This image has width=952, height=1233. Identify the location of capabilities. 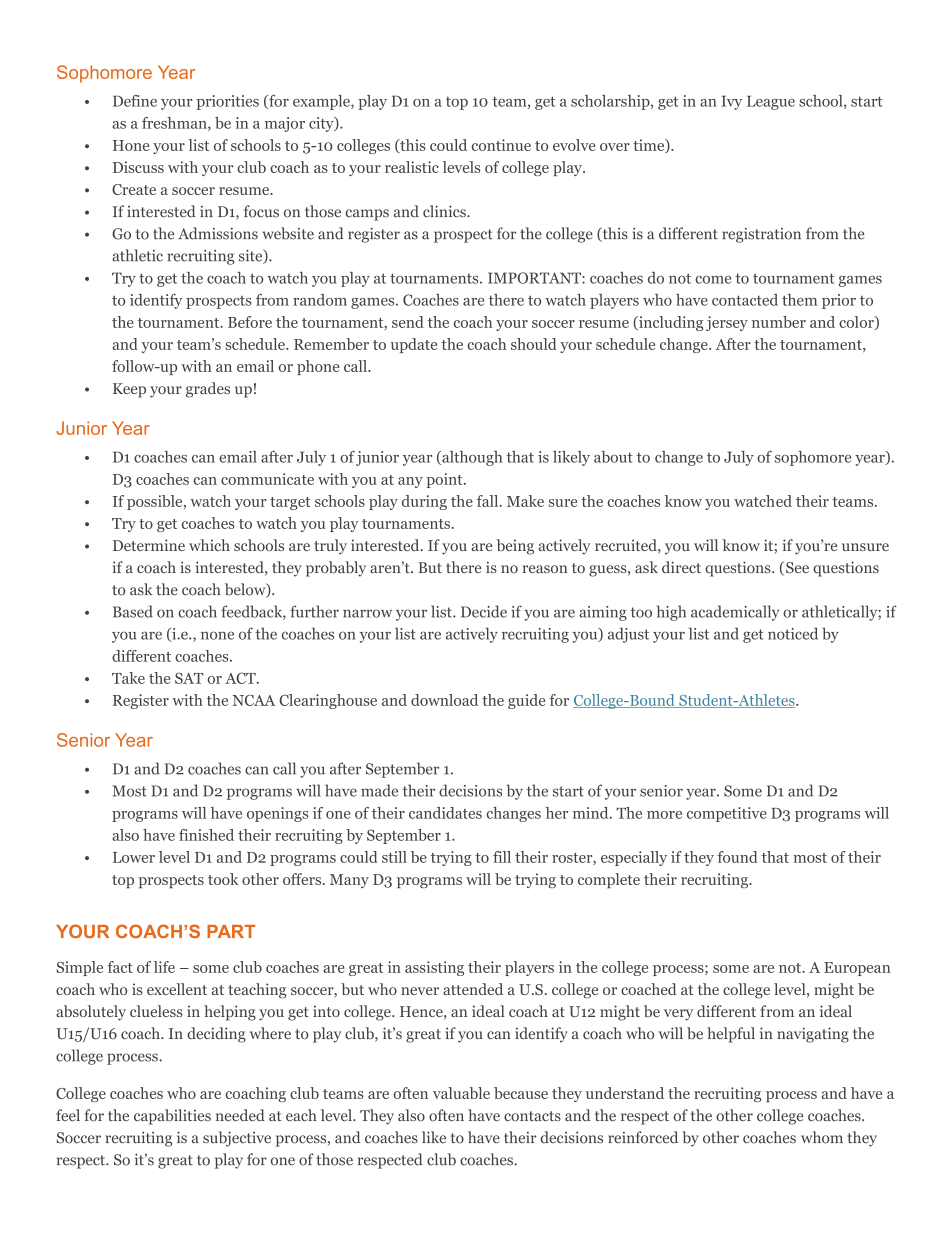
(172, 1117).
